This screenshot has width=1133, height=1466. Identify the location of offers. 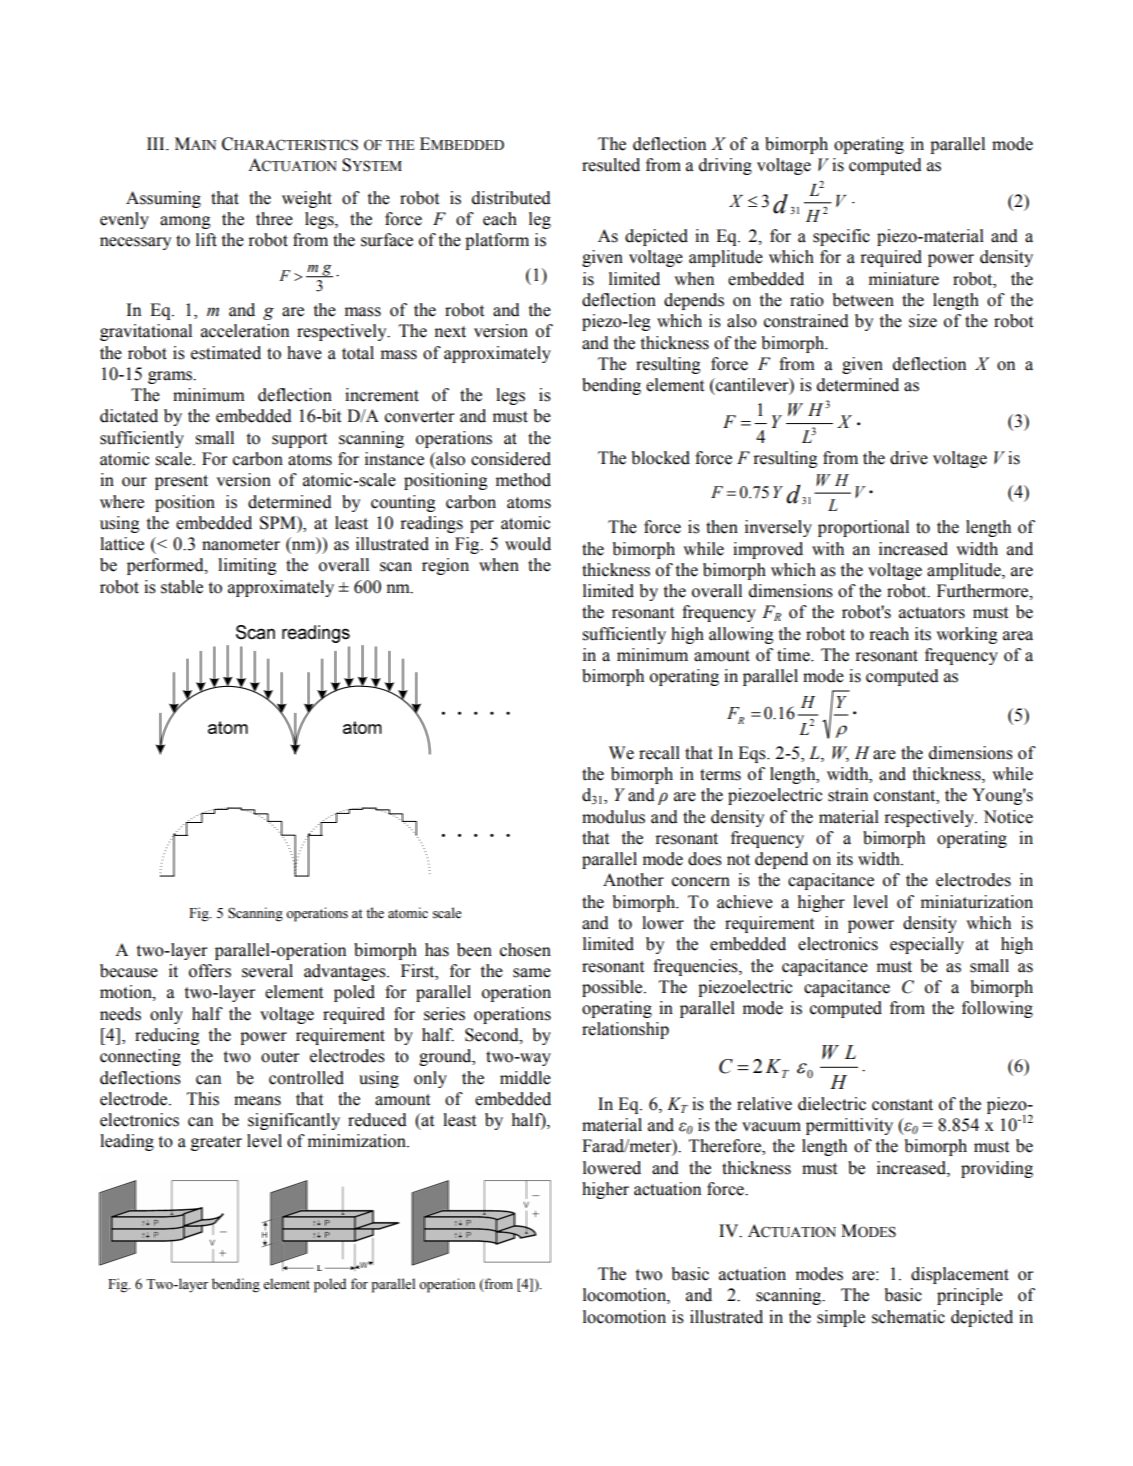
(210, 971).
